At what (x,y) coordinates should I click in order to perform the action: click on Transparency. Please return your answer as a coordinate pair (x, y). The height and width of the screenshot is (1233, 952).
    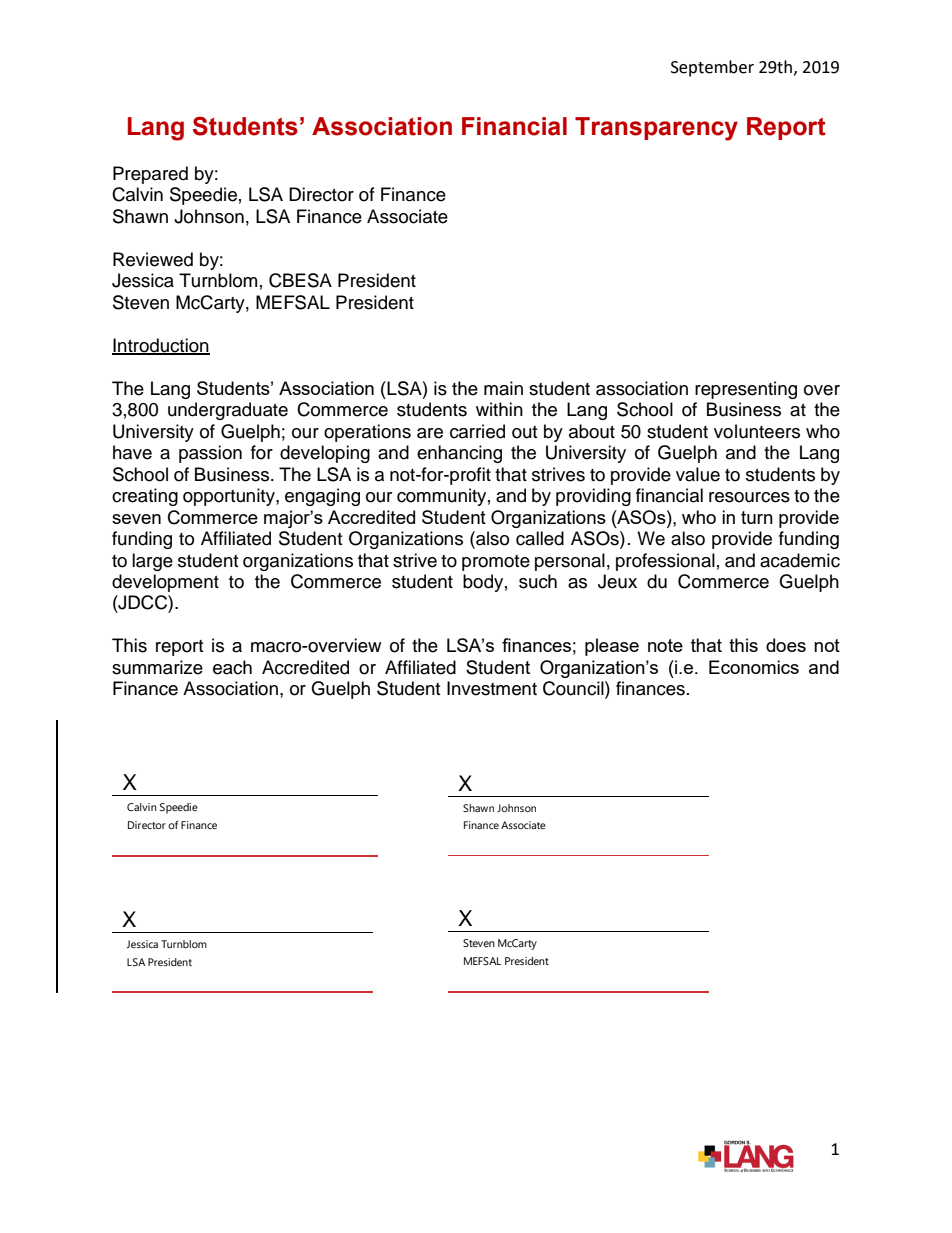
    Looking at the image, I should click on (656, 129).
